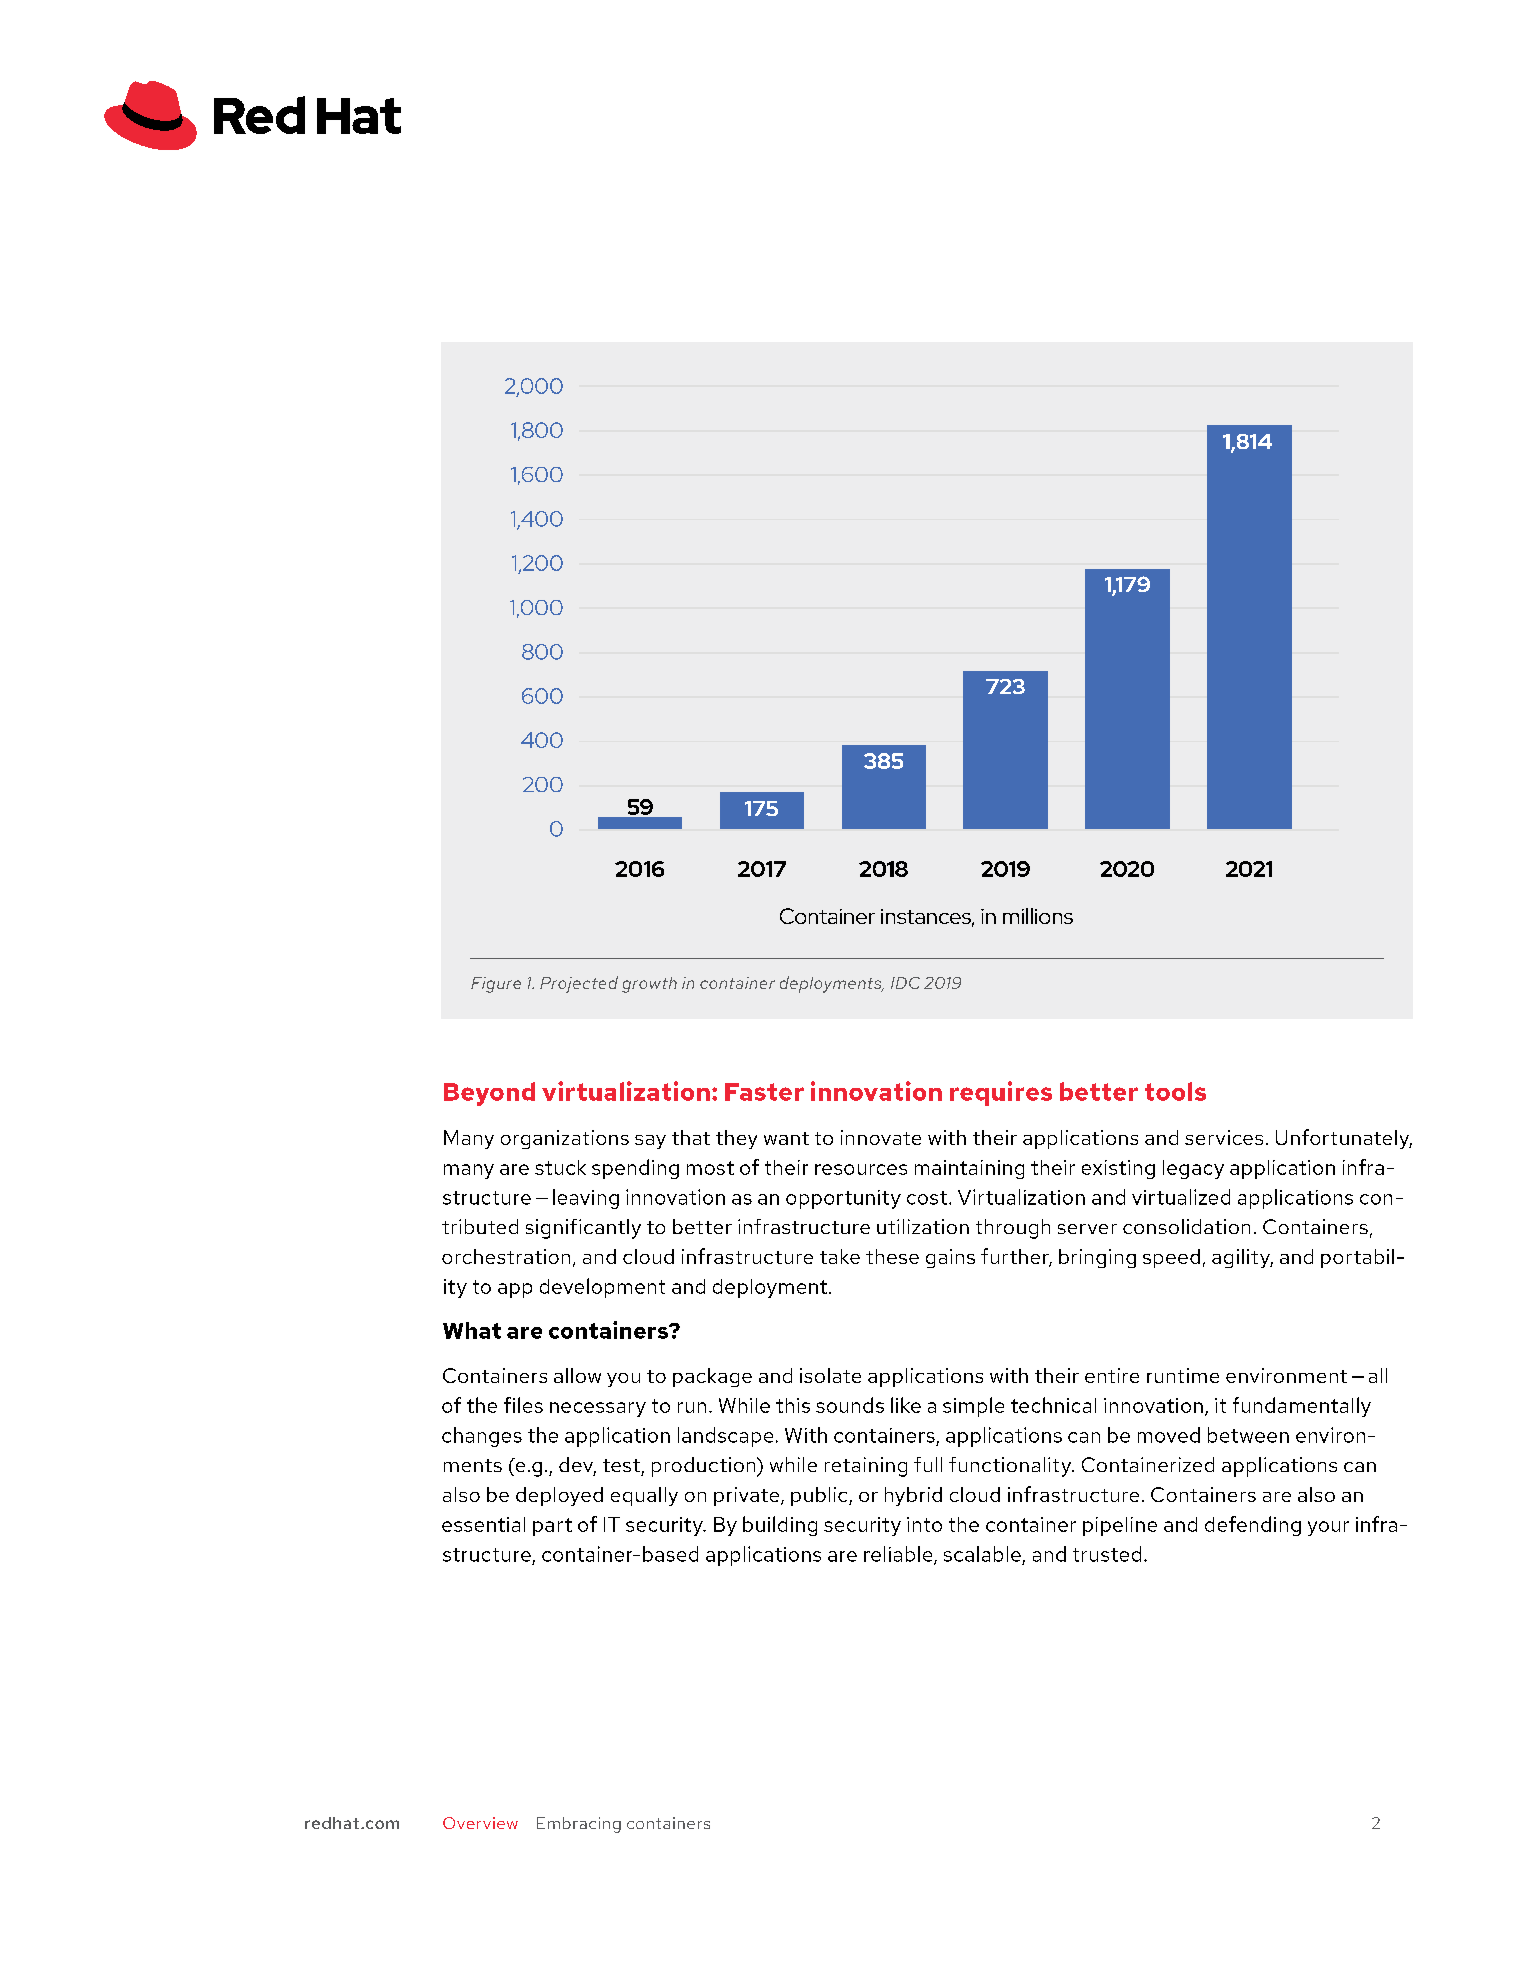 The height and width of the screenshot is (1963, 1517). What do you see at coordinates (905, 983) in the screenshot?
I see `IDC` at bounding box center [905, 983].
